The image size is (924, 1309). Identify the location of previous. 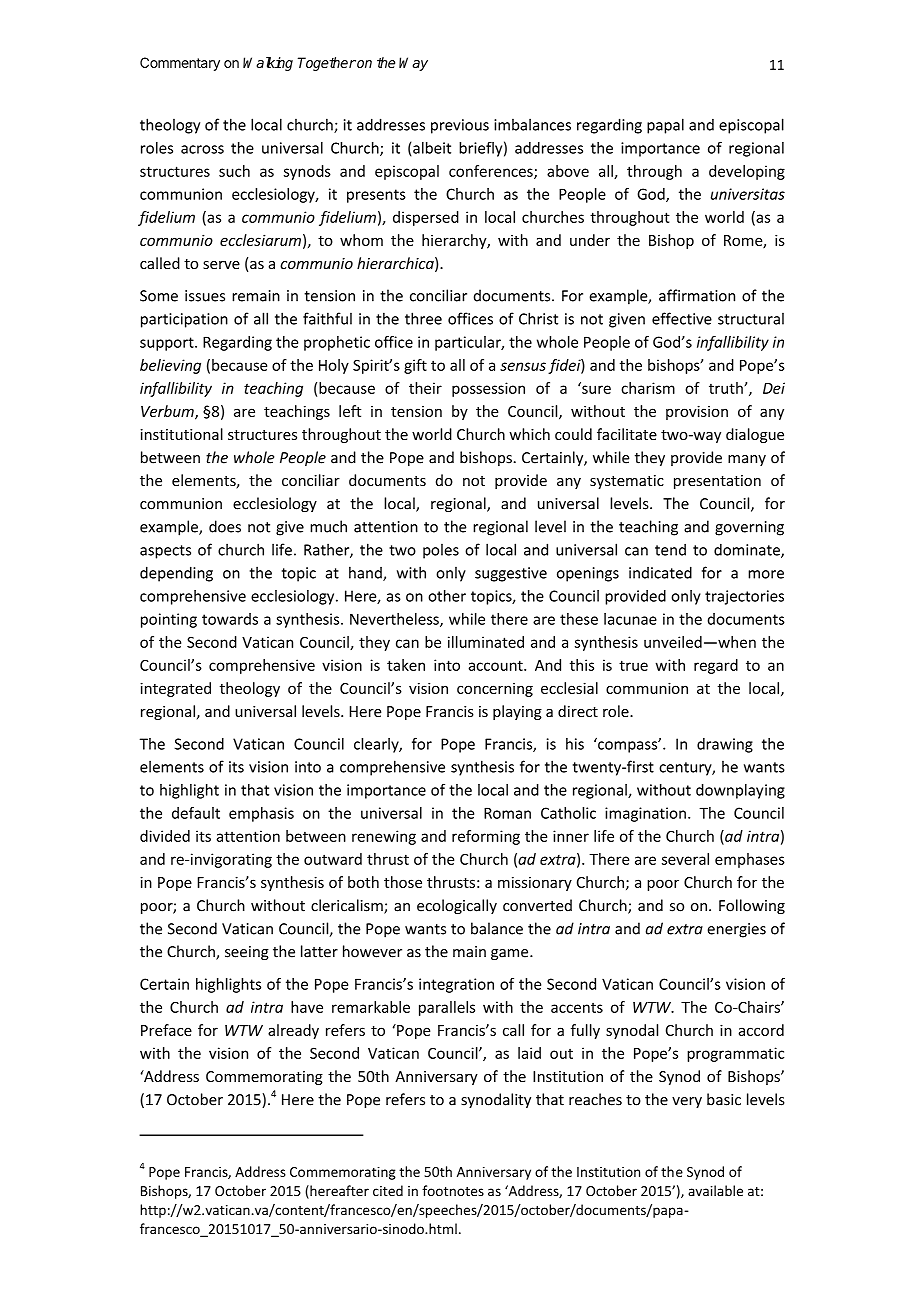
(460, 126).
